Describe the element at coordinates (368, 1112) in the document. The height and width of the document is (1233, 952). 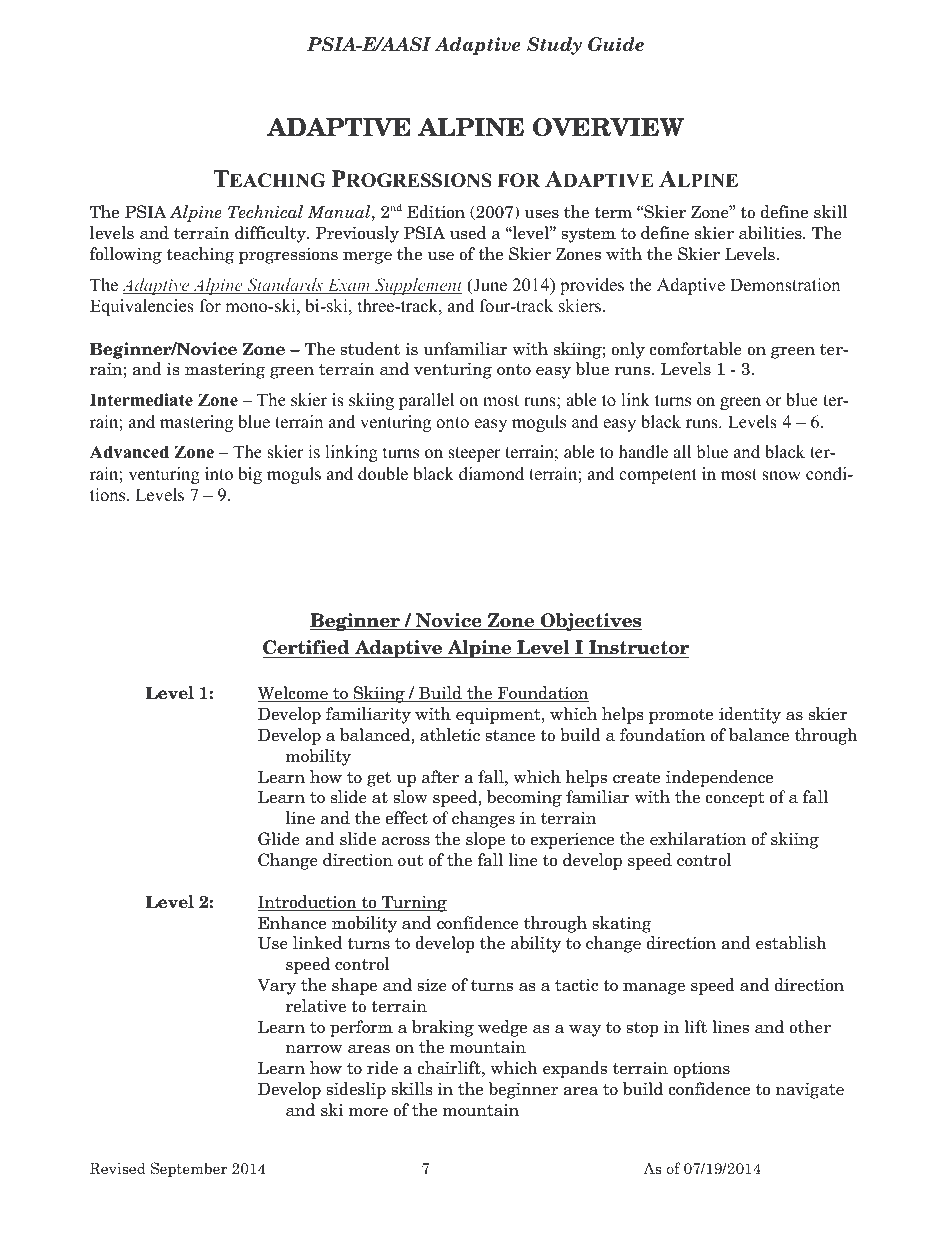
I see `more` at that location.
